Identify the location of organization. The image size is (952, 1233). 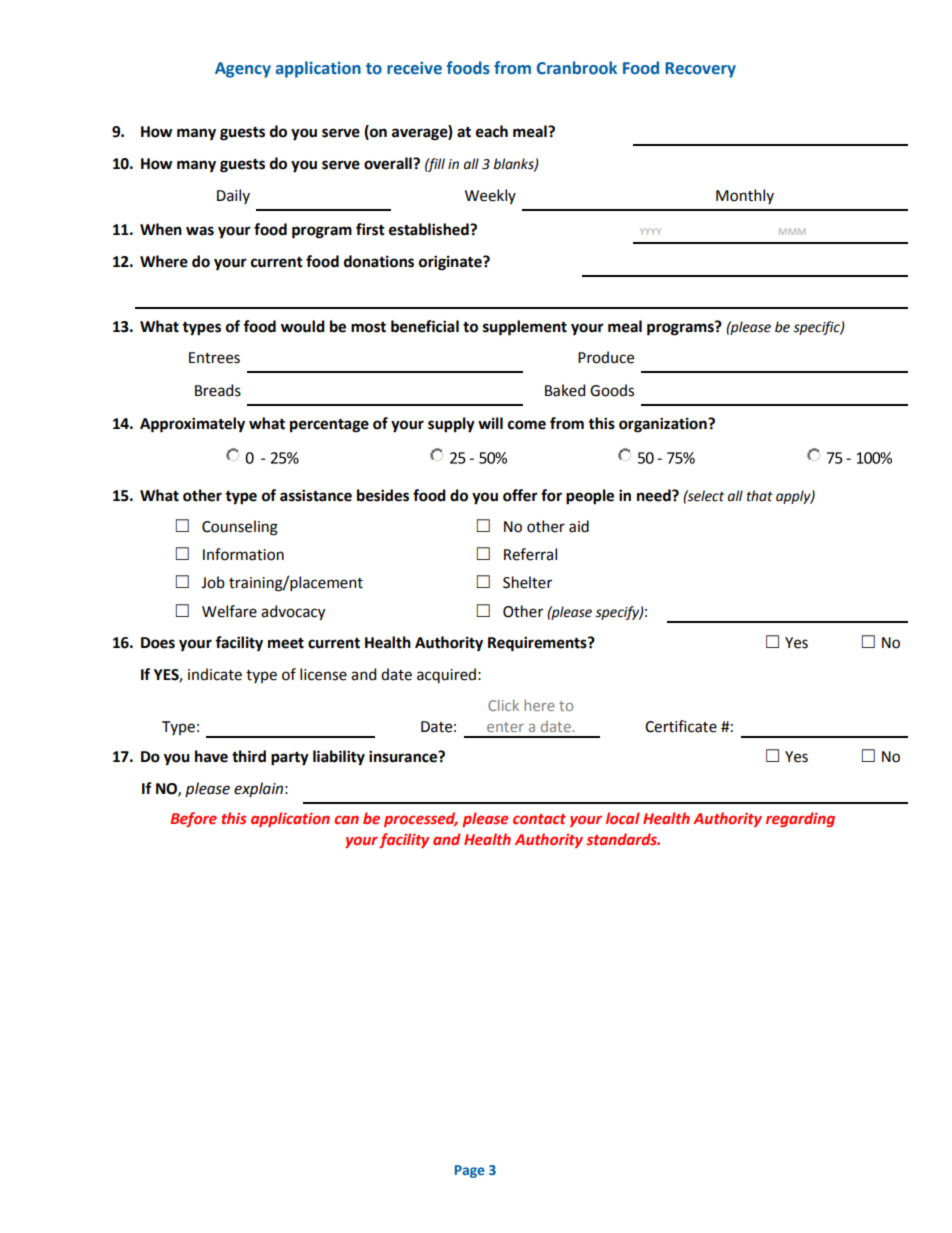
(664, 425).
